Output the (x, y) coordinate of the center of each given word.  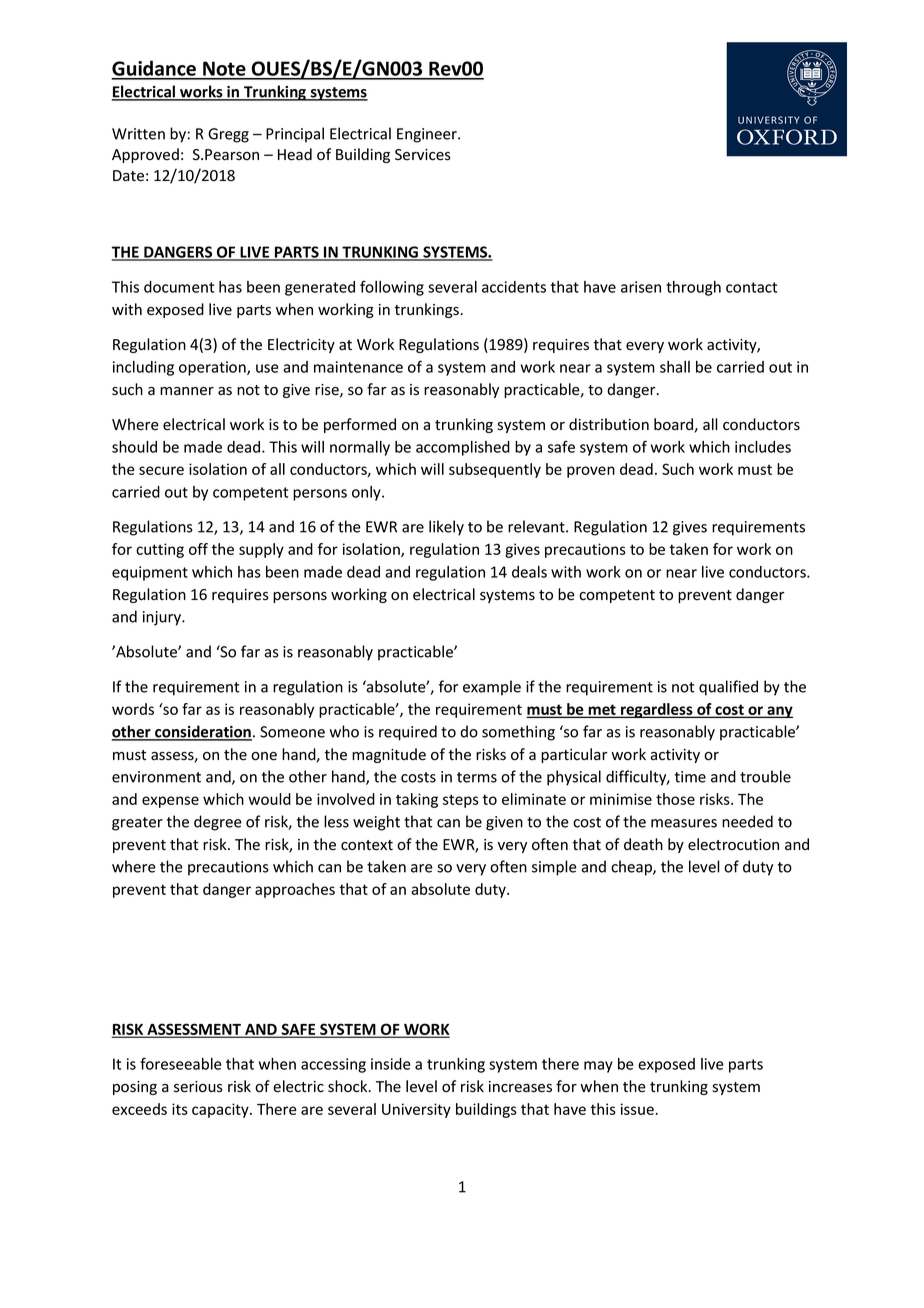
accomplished (463, 448)
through (693, 288)
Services (423, 155)
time (690, 777)
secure (161, 470)
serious (198, 1087)
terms (477, 777)
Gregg (228, 135)
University (416, 1110)
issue (638, 1109)
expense (170, 802)
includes (763, 447)
